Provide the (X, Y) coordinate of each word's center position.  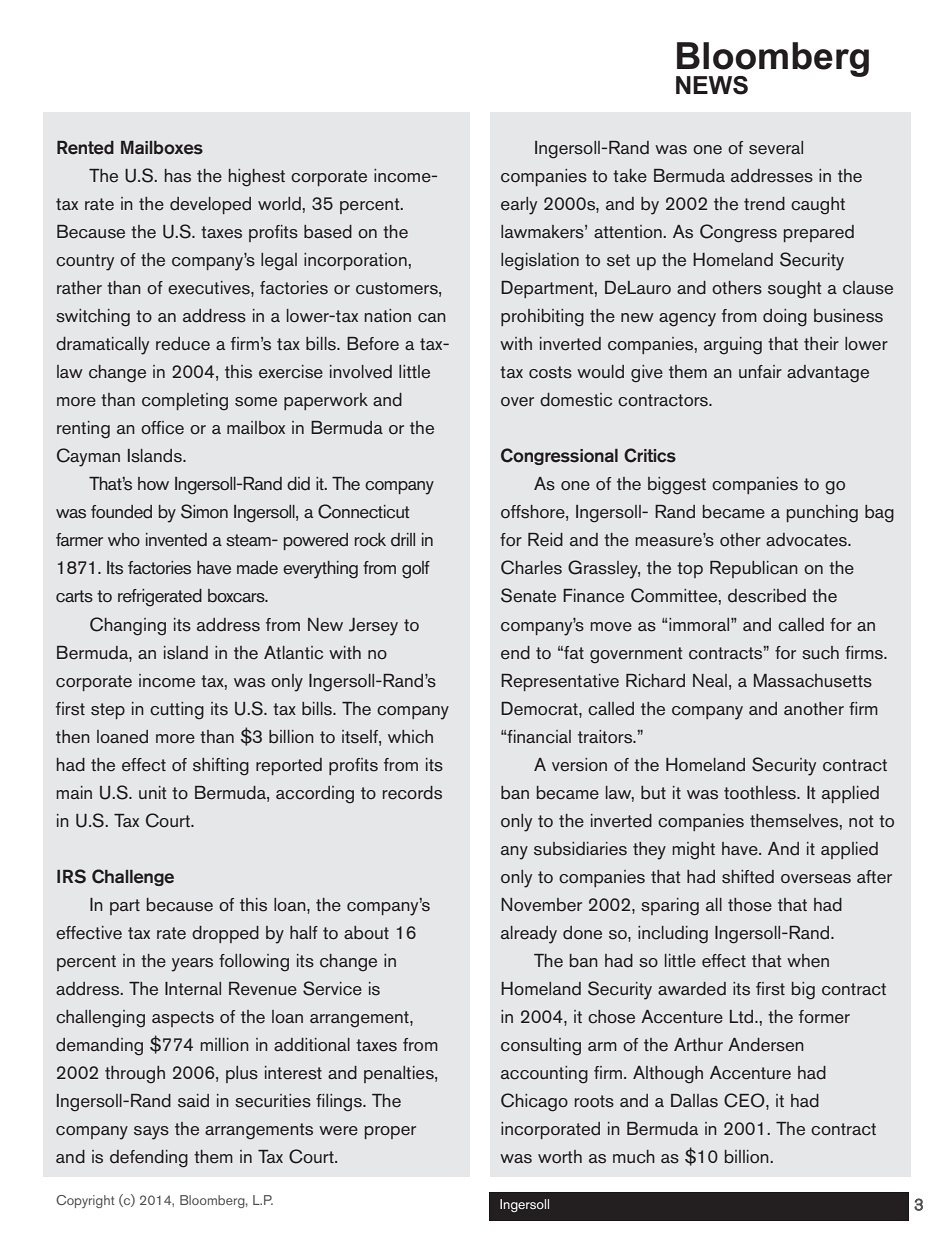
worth (560, 1157)
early (519, 206)
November (541, 905)
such (820, 653)
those (750, 905)
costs (550, 372)
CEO (745, 1100)
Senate (528, 595)
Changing (128, 626)
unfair (760, 371)
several (776, 148)
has (178, 176)
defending (149, 1159)
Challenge (133, 877)
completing (185, 402)
